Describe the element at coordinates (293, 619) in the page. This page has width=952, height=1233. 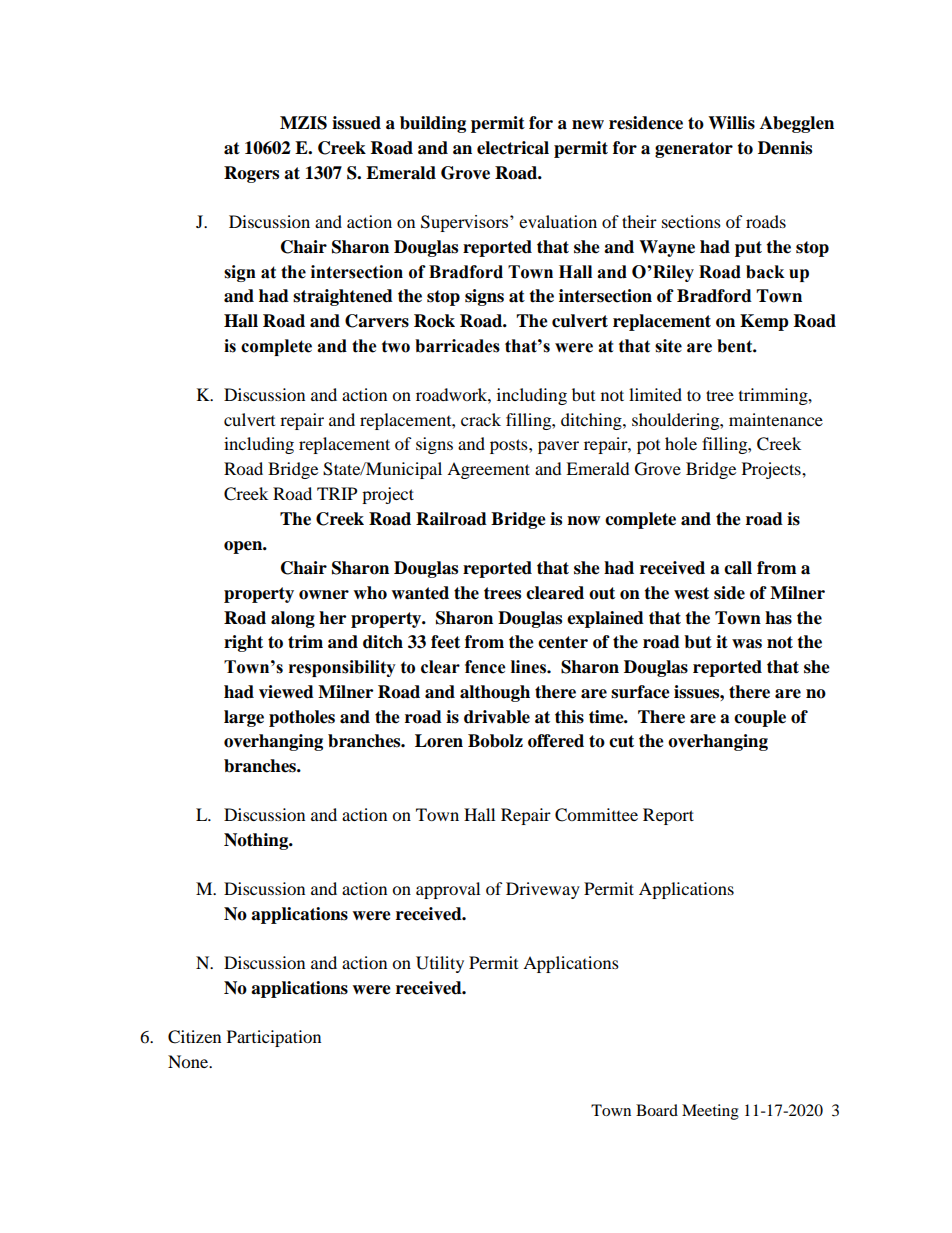
I see `along` at that location.
